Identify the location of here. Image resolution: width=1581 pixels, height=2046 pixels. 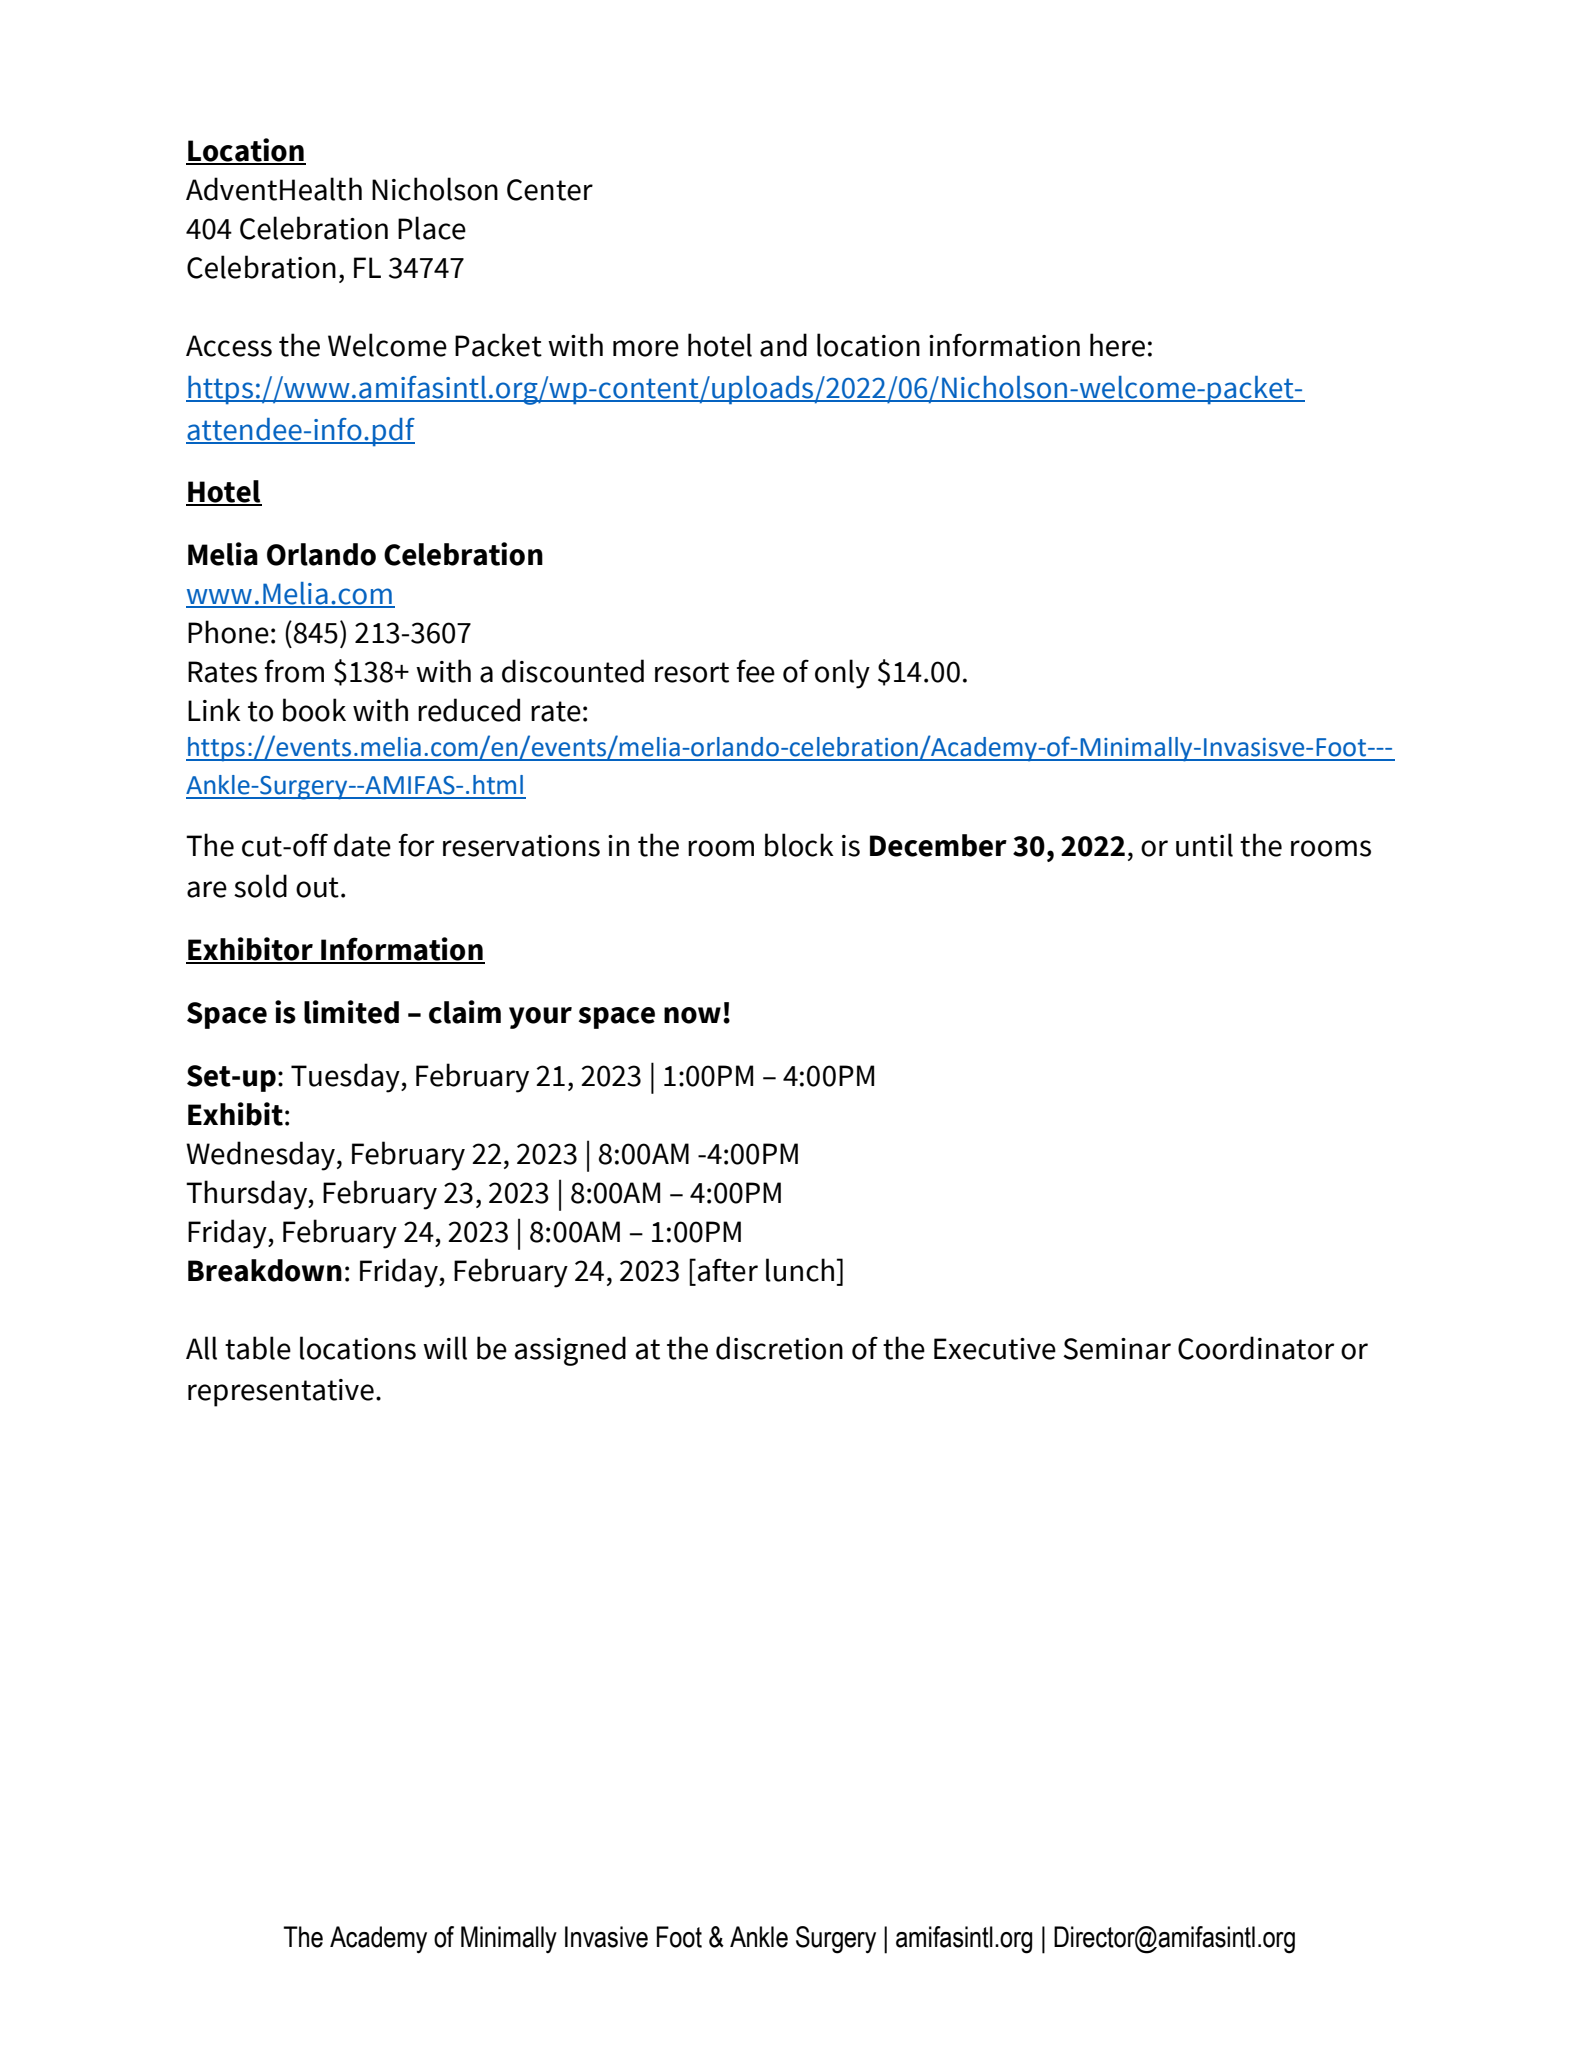
(1117, 345).
